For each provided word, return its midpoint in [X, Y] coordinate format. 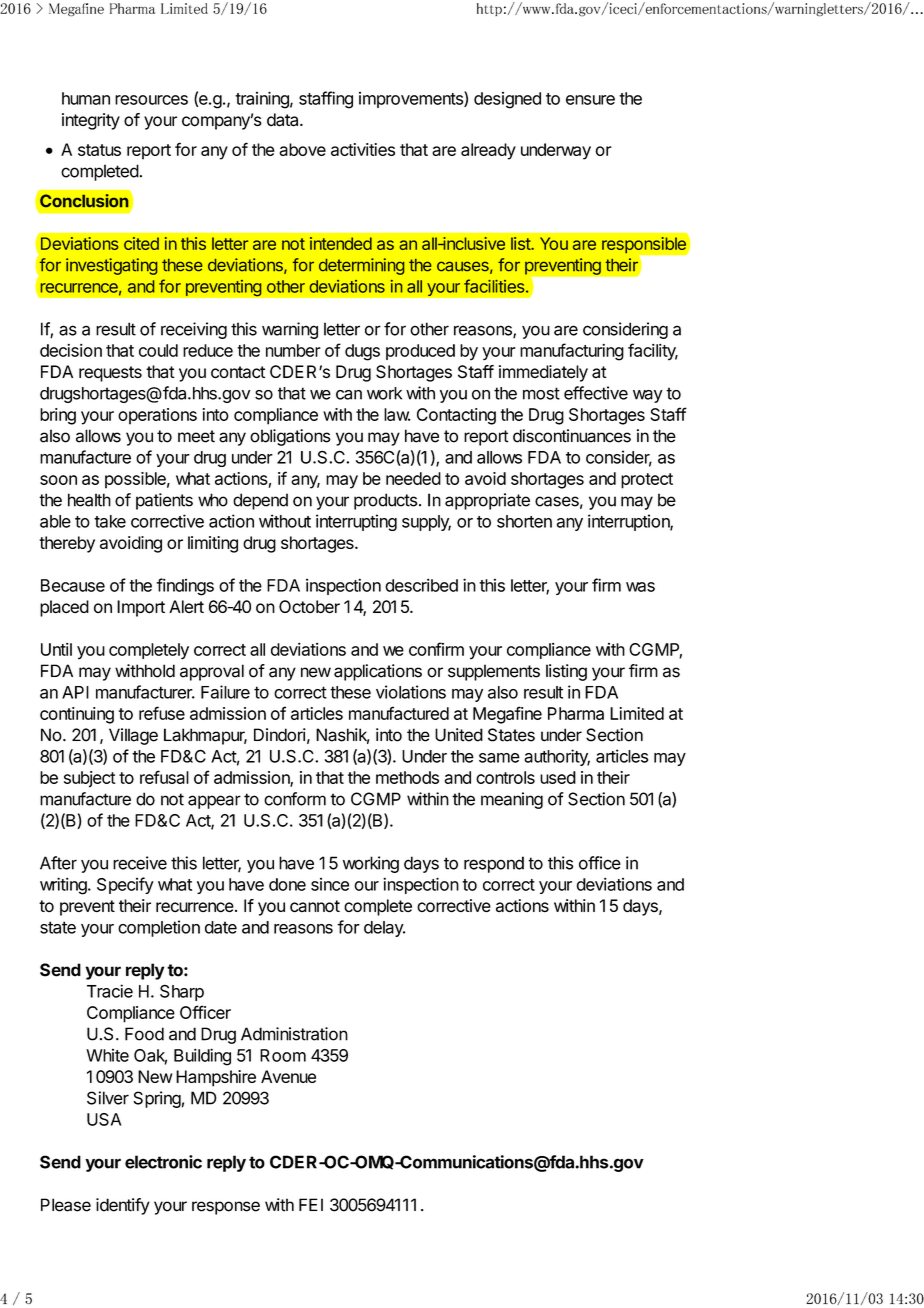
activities [363, 149]
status [99, 150]
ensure [590, 100]
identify [123, 1206]
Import [141, 608]
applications [378, 672]
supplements [494, 672]
